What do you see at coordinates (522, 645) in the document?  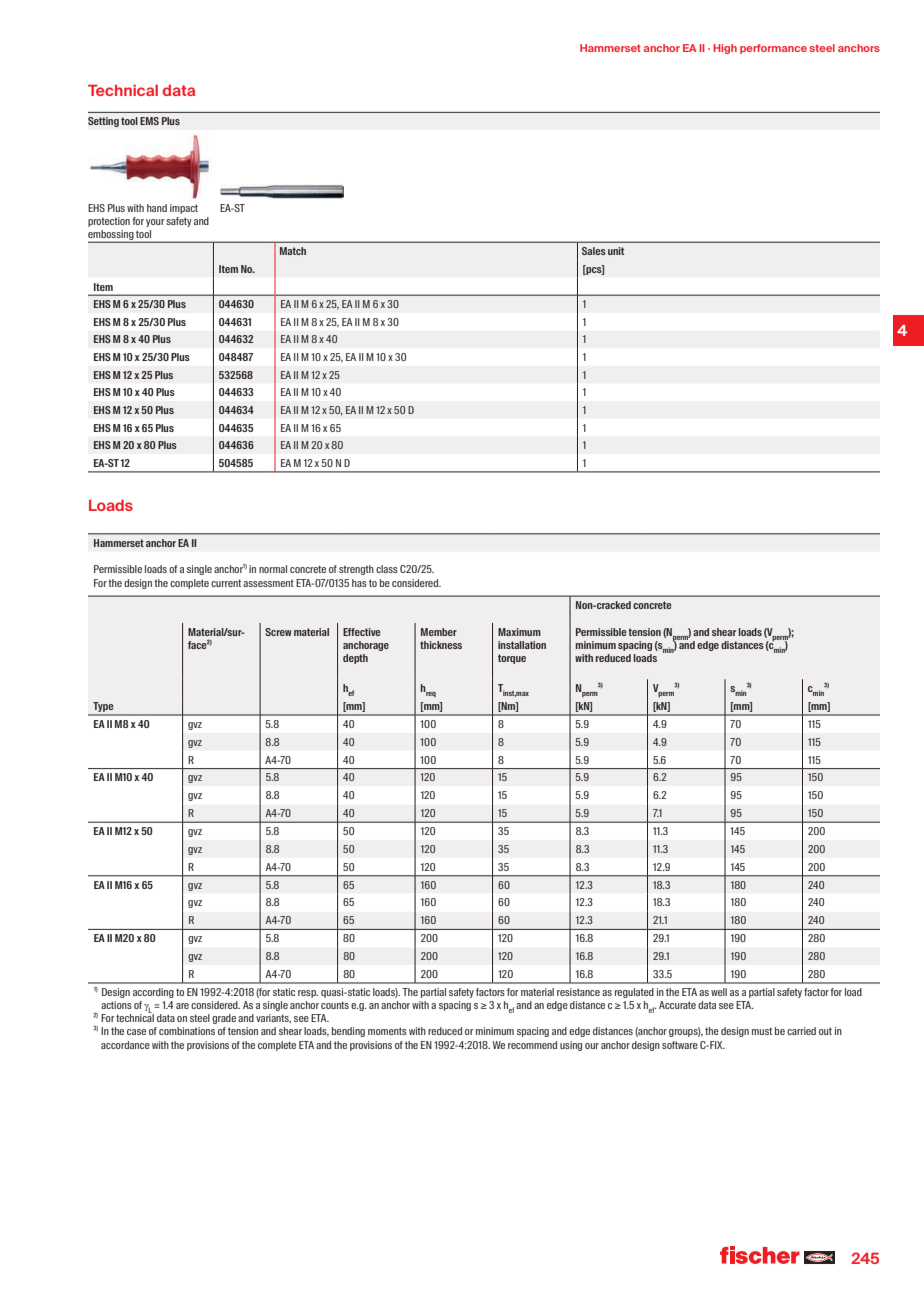 I see `installation` at bounding box center [522, 645].
